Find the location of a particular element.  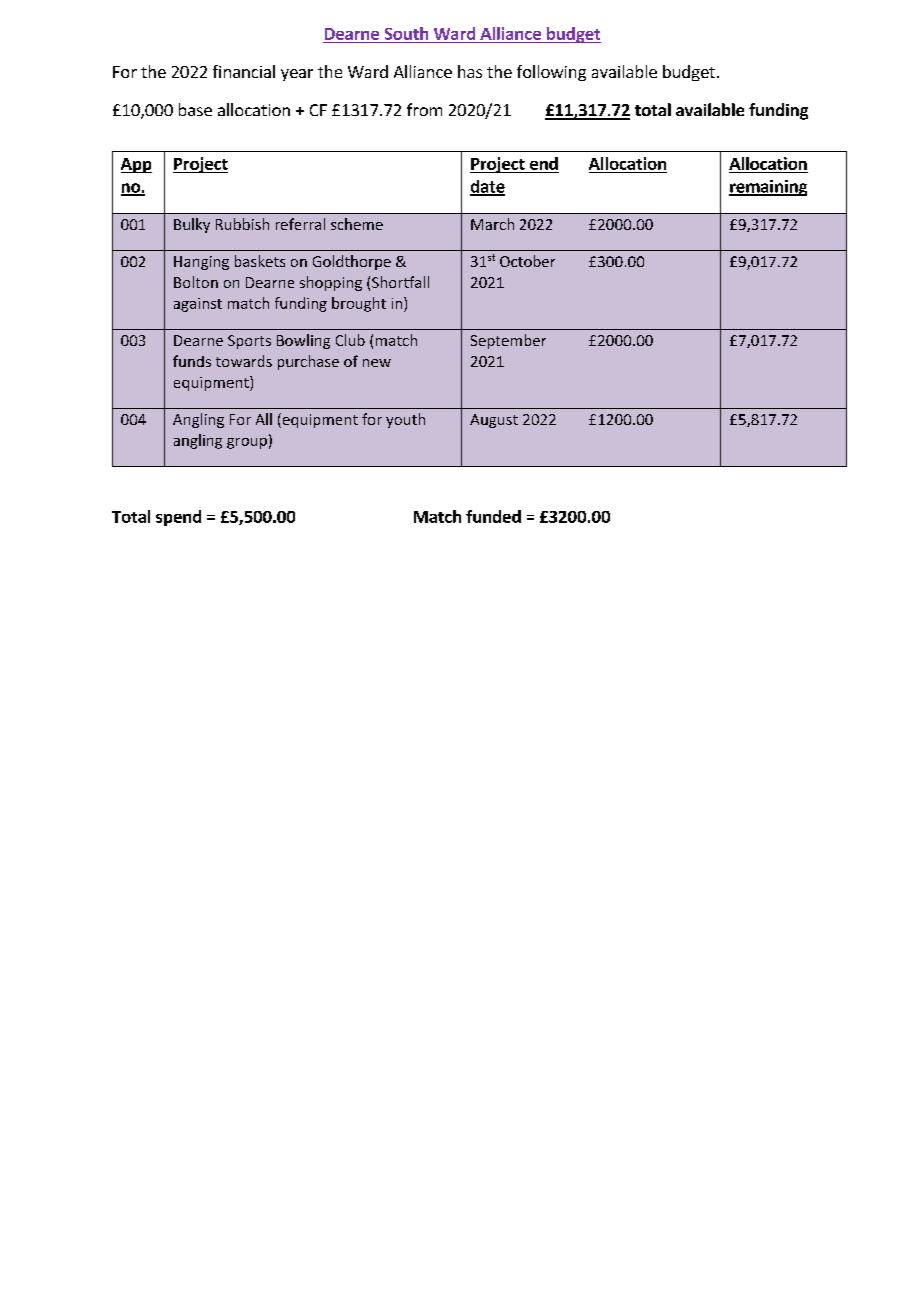

October is located at coordinates (527, 261).
